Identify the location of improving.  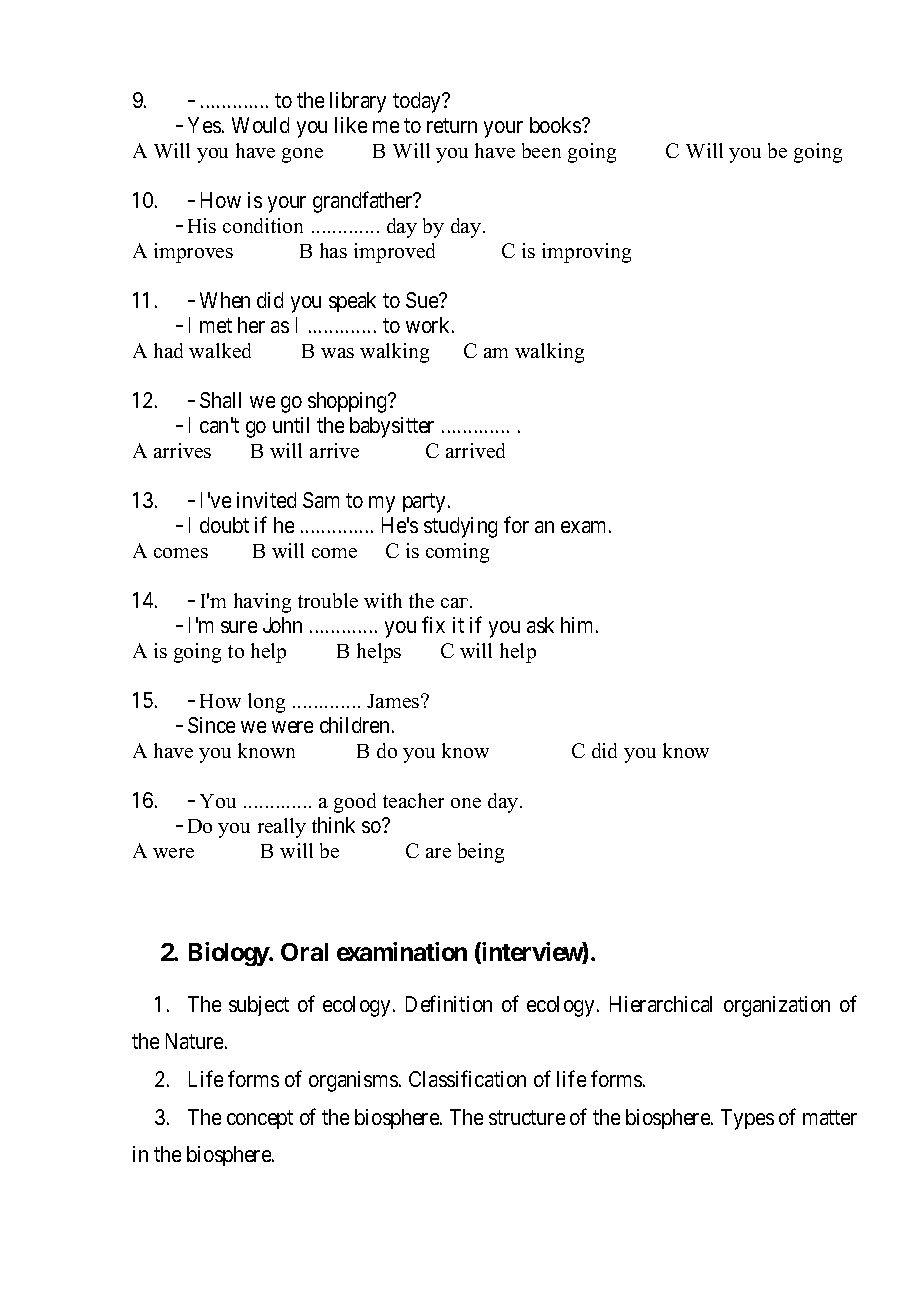
(586, 253).
